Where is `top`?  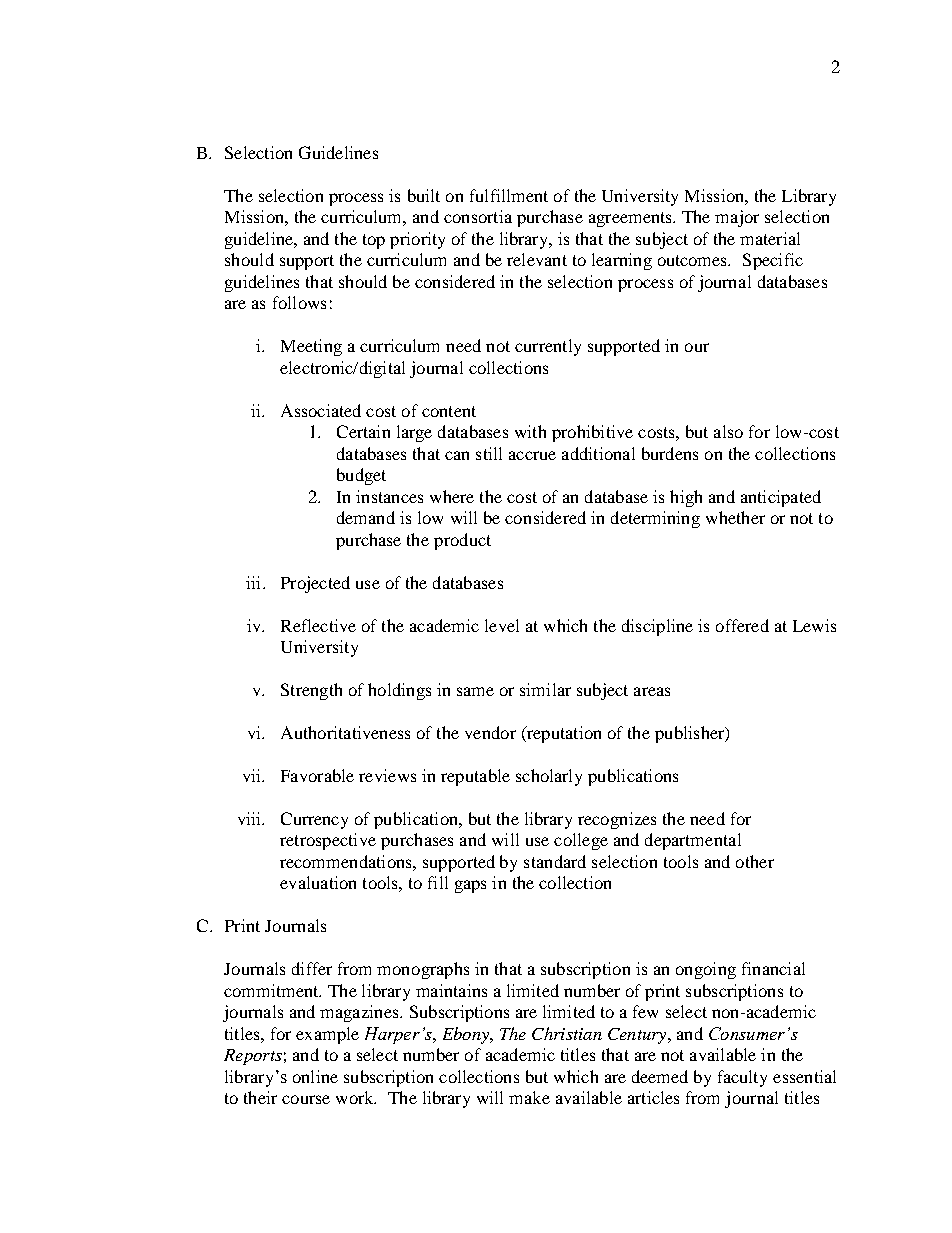
top is located at coordinates (374, 241).
